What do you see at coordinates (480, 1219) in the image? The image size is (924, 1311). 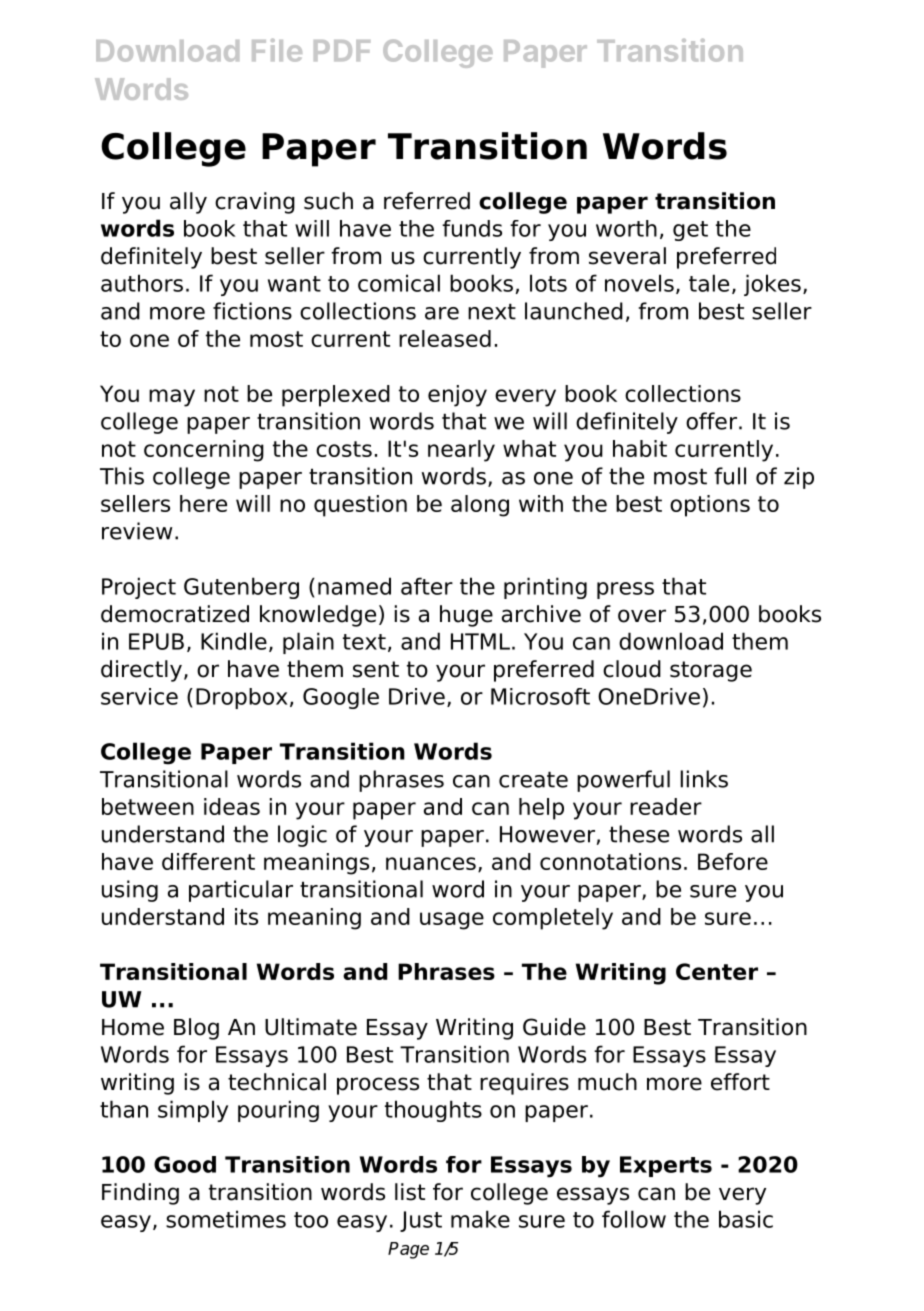 I see `make` at bounding box center [480, 1219].
